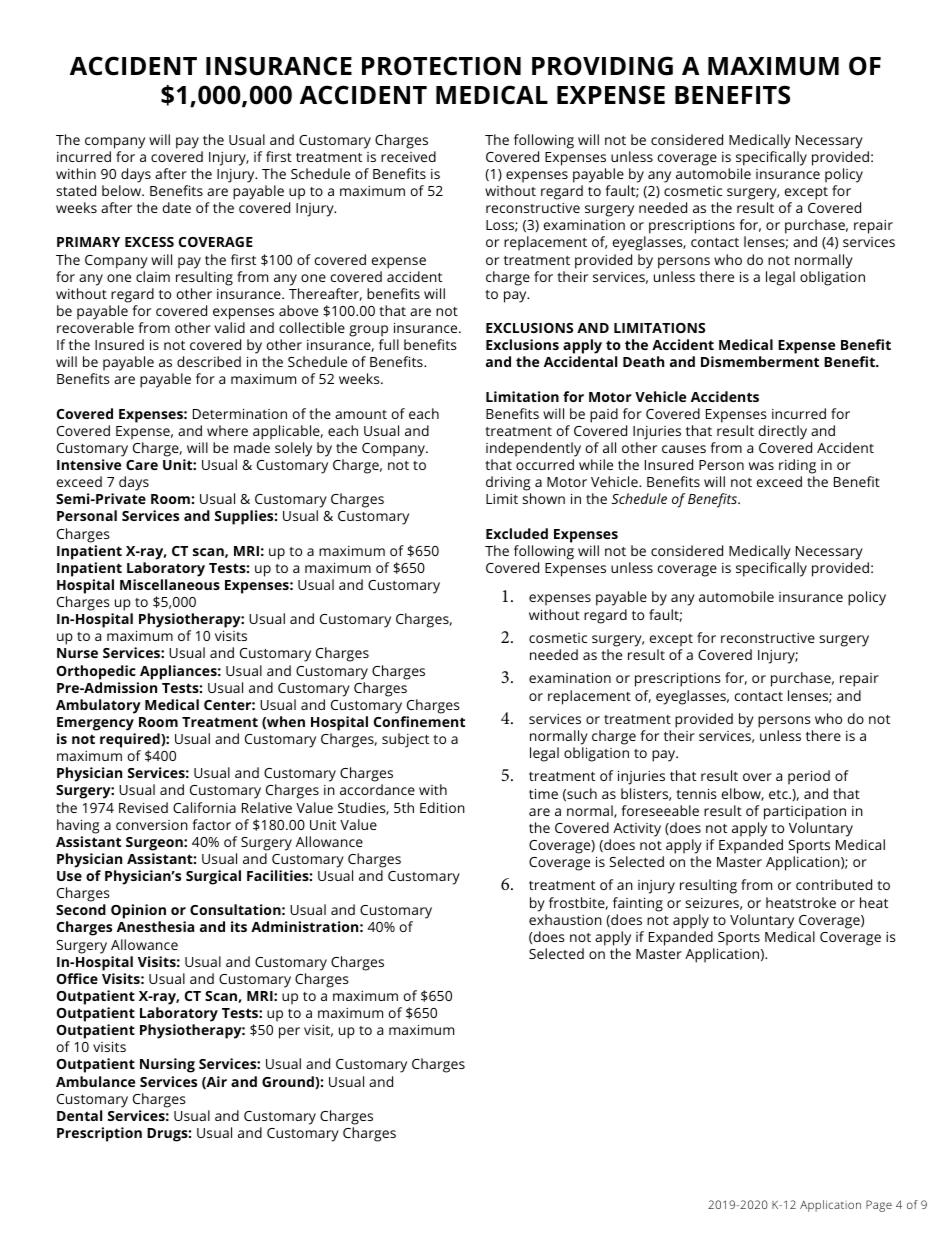 The height and width of the page is (1233, 952). I want to click on riding, so click(797, 466).
